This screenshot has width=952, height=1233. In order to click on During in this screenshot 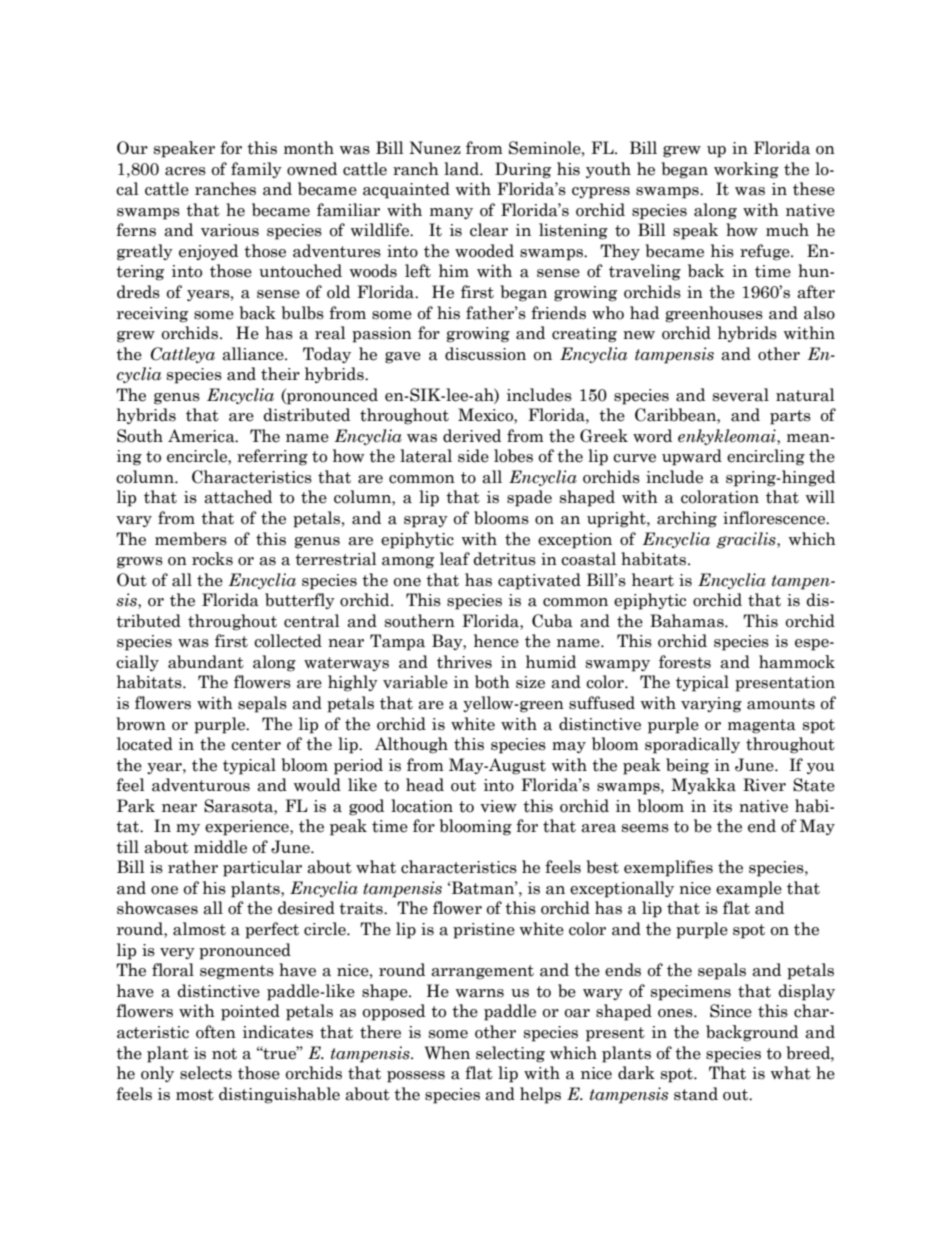, I will do `click(523, 170)`.
